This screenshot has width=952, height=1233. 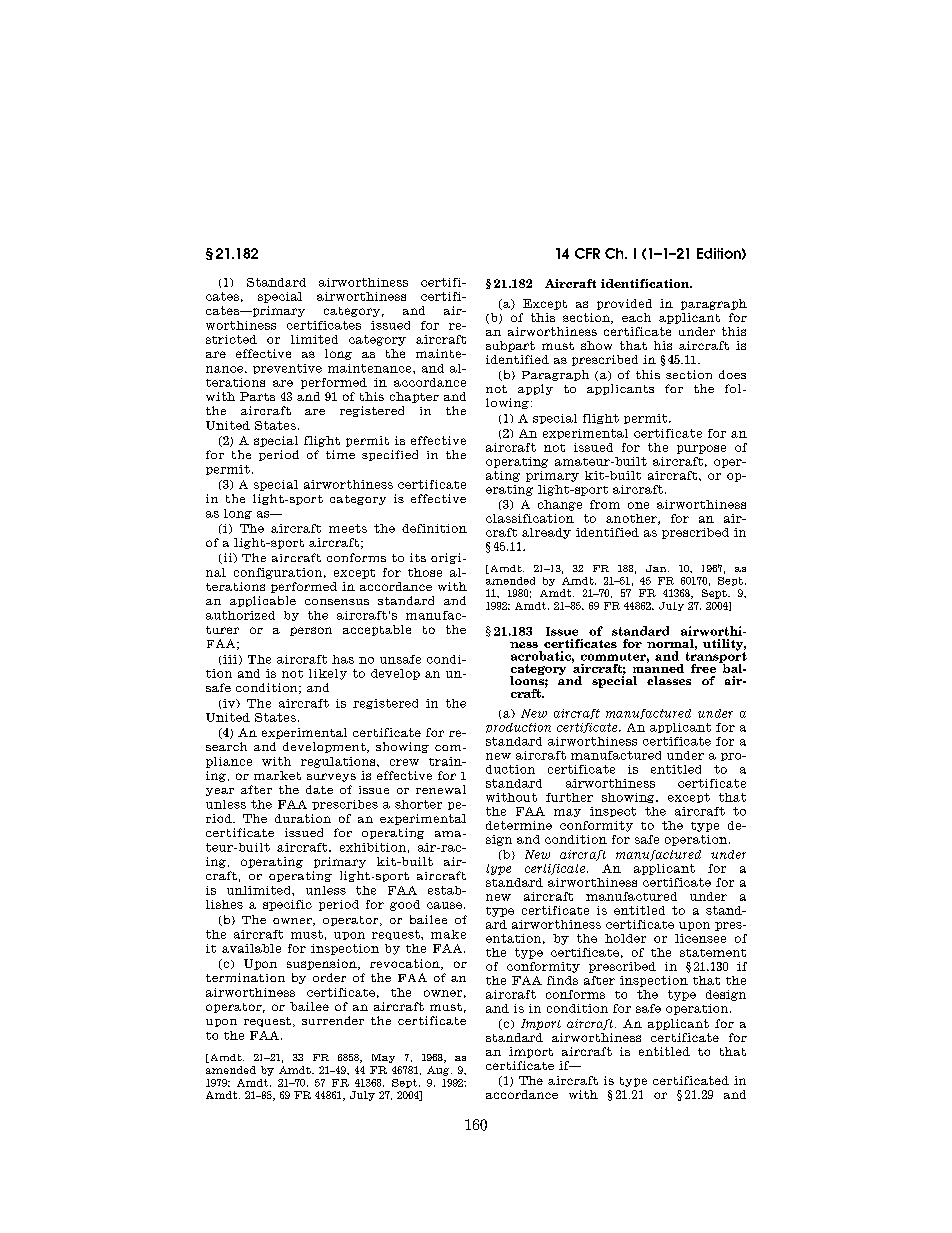 I want to click on Jan, so click(x=657, y=568).
